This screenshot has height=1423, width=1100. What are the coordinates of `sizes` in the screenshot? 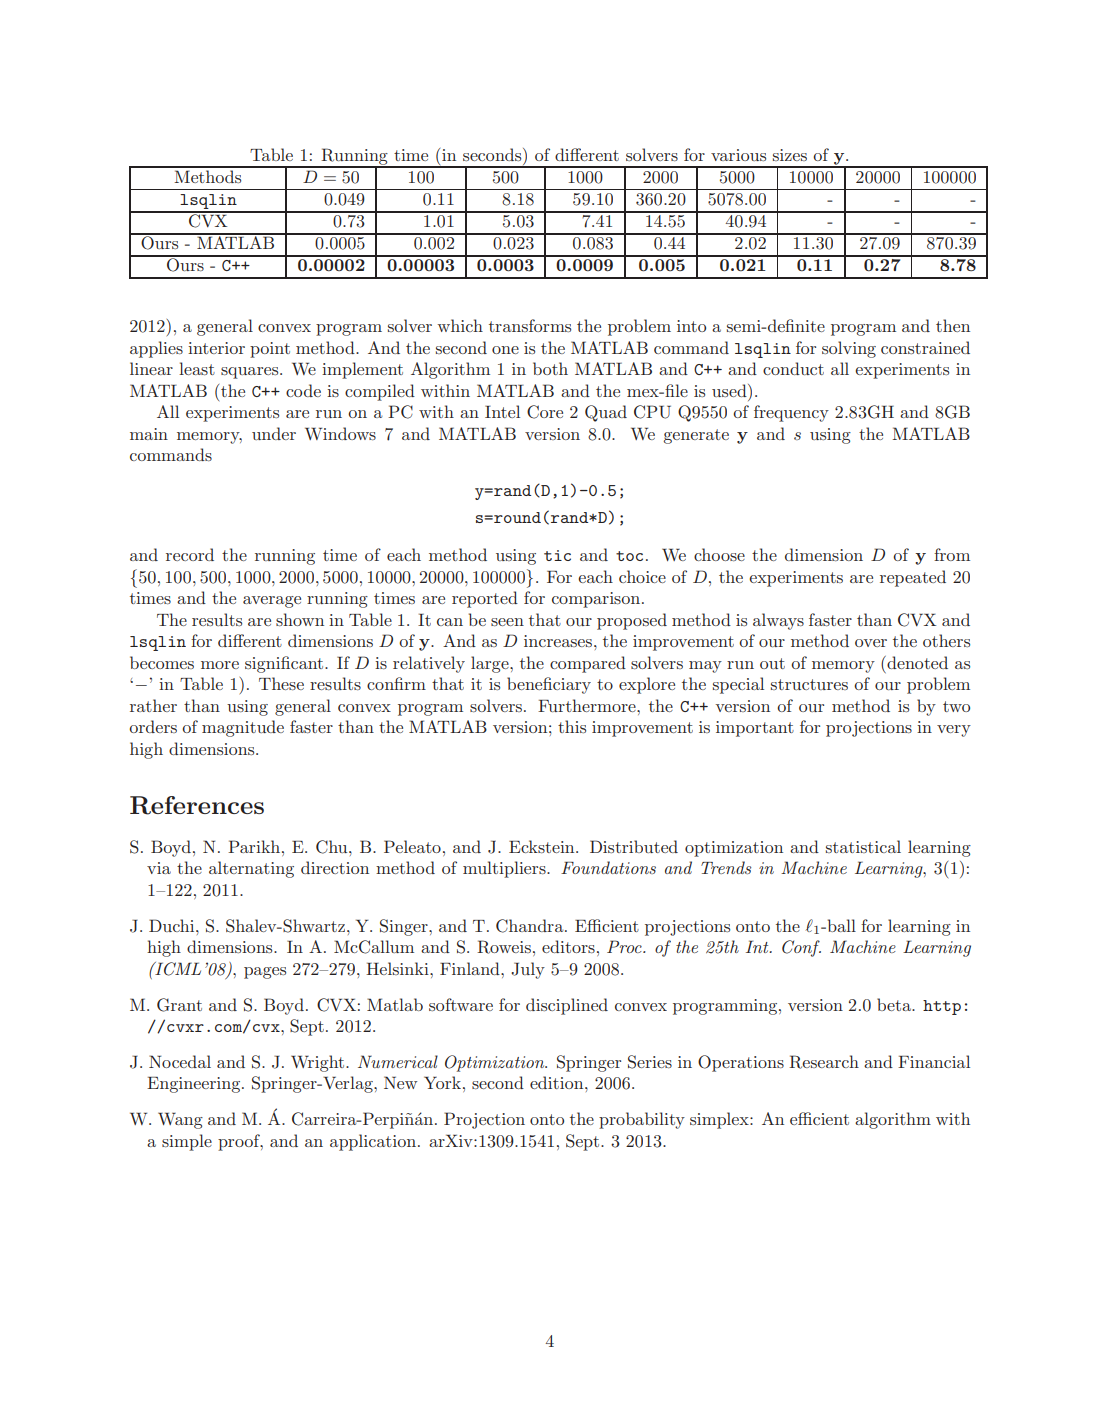 It's located at (790, 155).
